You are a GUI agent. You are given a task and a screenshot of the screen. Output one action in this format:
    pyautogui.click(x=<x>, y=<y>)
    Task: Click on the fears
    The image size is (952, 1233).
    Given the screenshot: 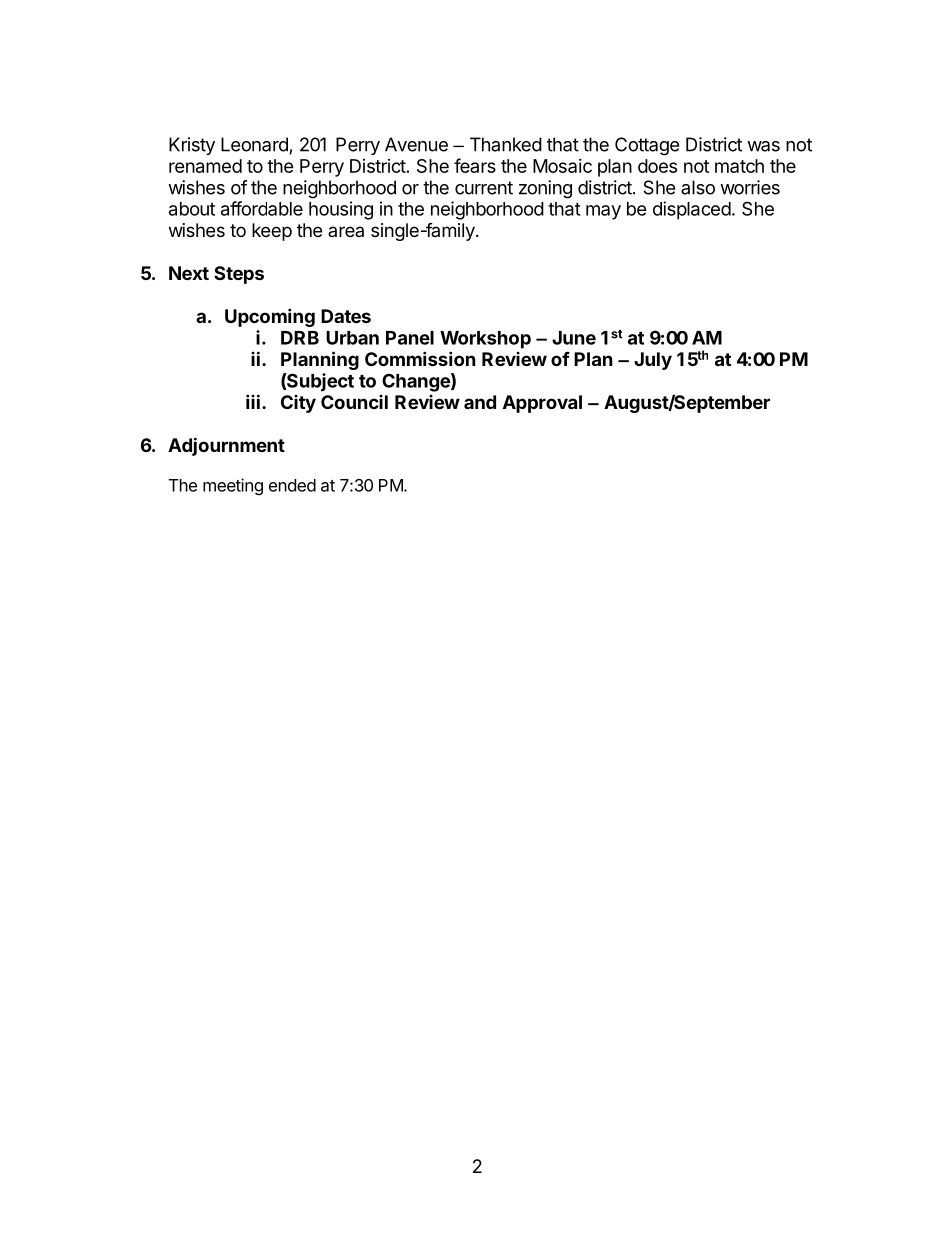 What is the action you would take?
    pyautogui.click(x=475, y=165)
